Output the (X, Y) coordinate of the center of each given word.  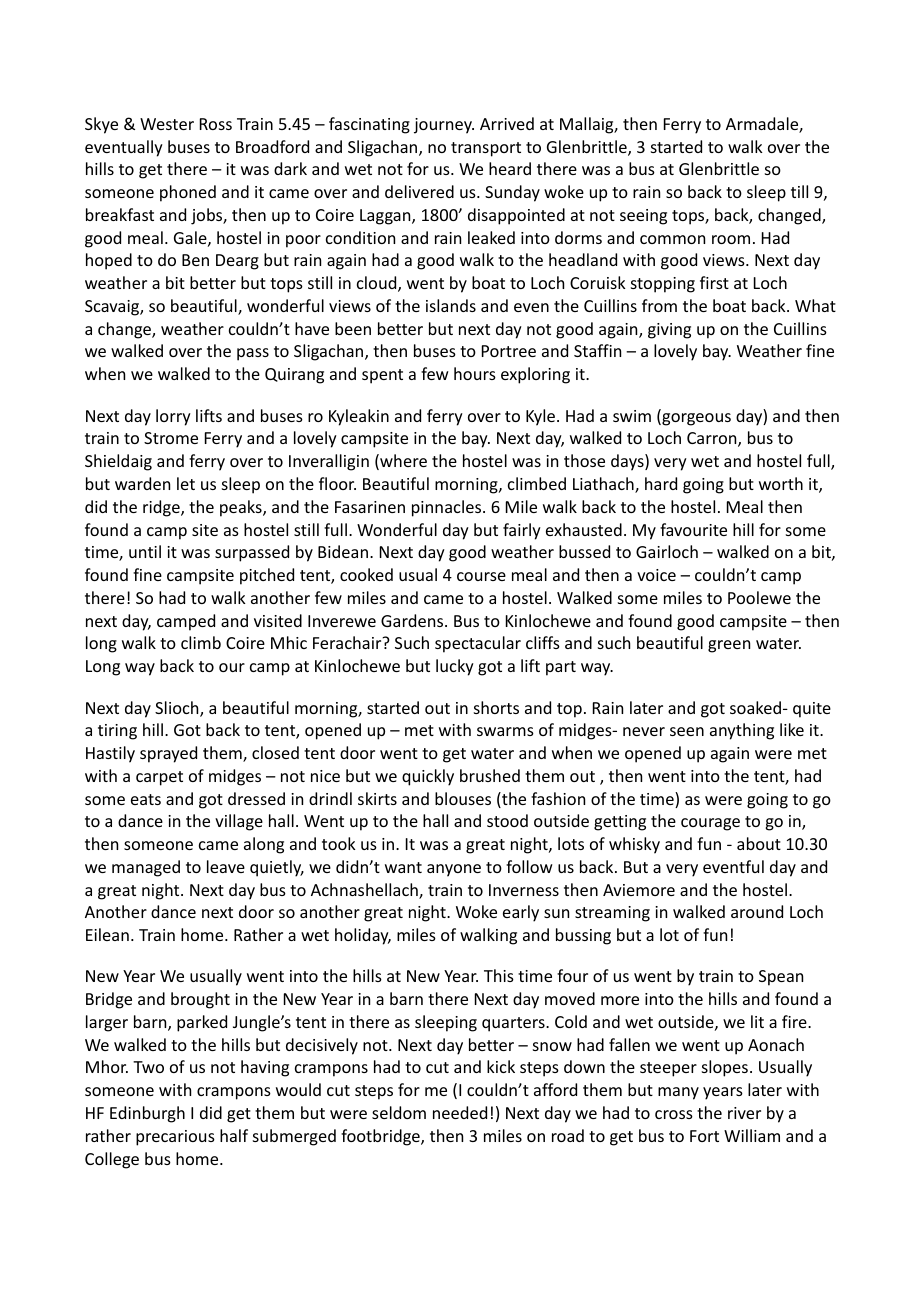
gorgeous (695, 419)
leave (226, 866)
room (731, 239)
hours (475, 373)
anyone (454, 870)
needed (460, 1112)
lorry (173, 417)
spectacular (478, 644)
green (729, 646)
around (757, 911)
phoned (188, 193)
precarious (175, 1138)
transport (486, 149)
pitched (267, 576)
